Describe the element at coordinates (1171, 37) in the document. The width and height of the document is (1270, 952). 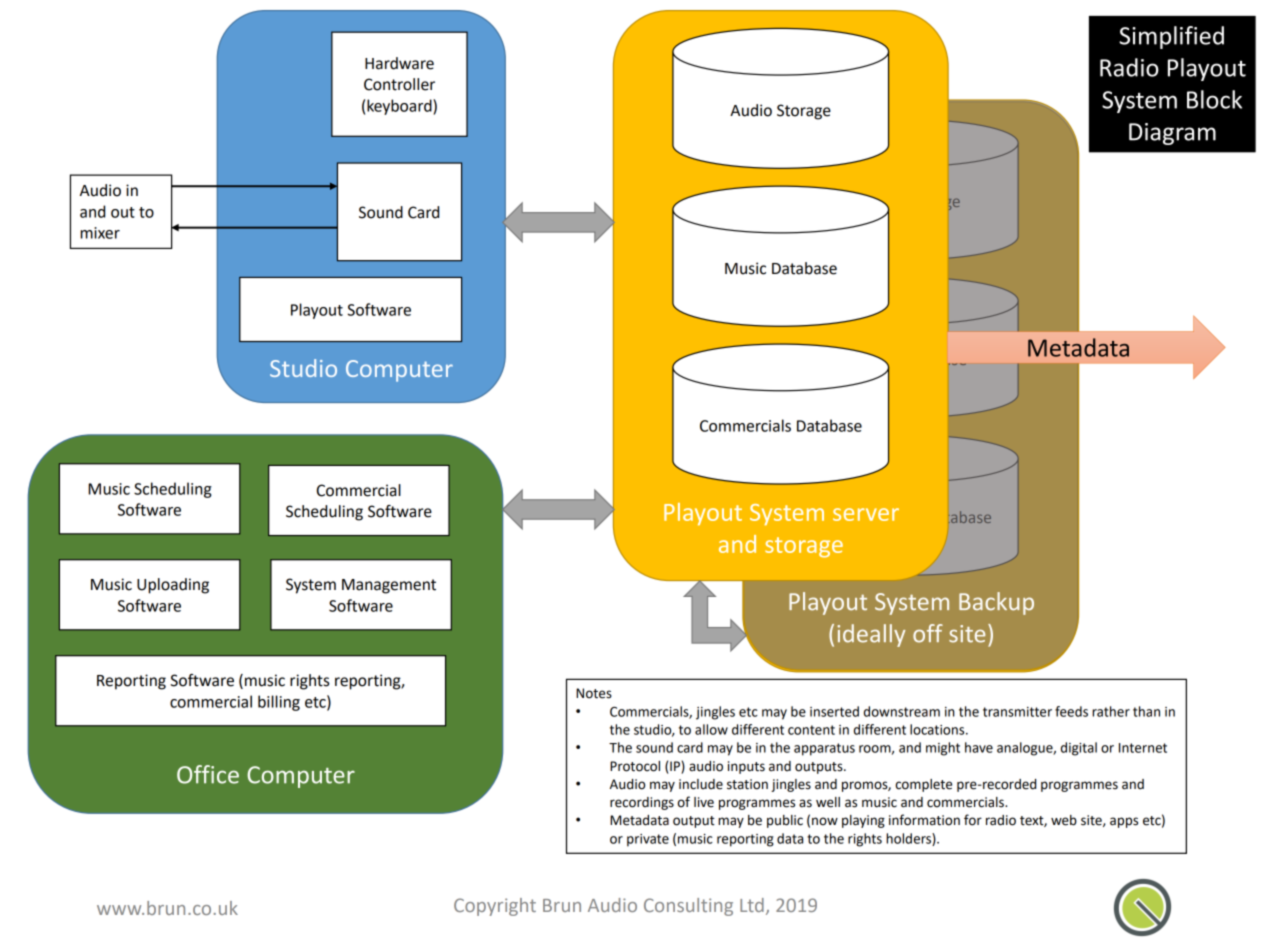
I see `Simplified` at that location.
